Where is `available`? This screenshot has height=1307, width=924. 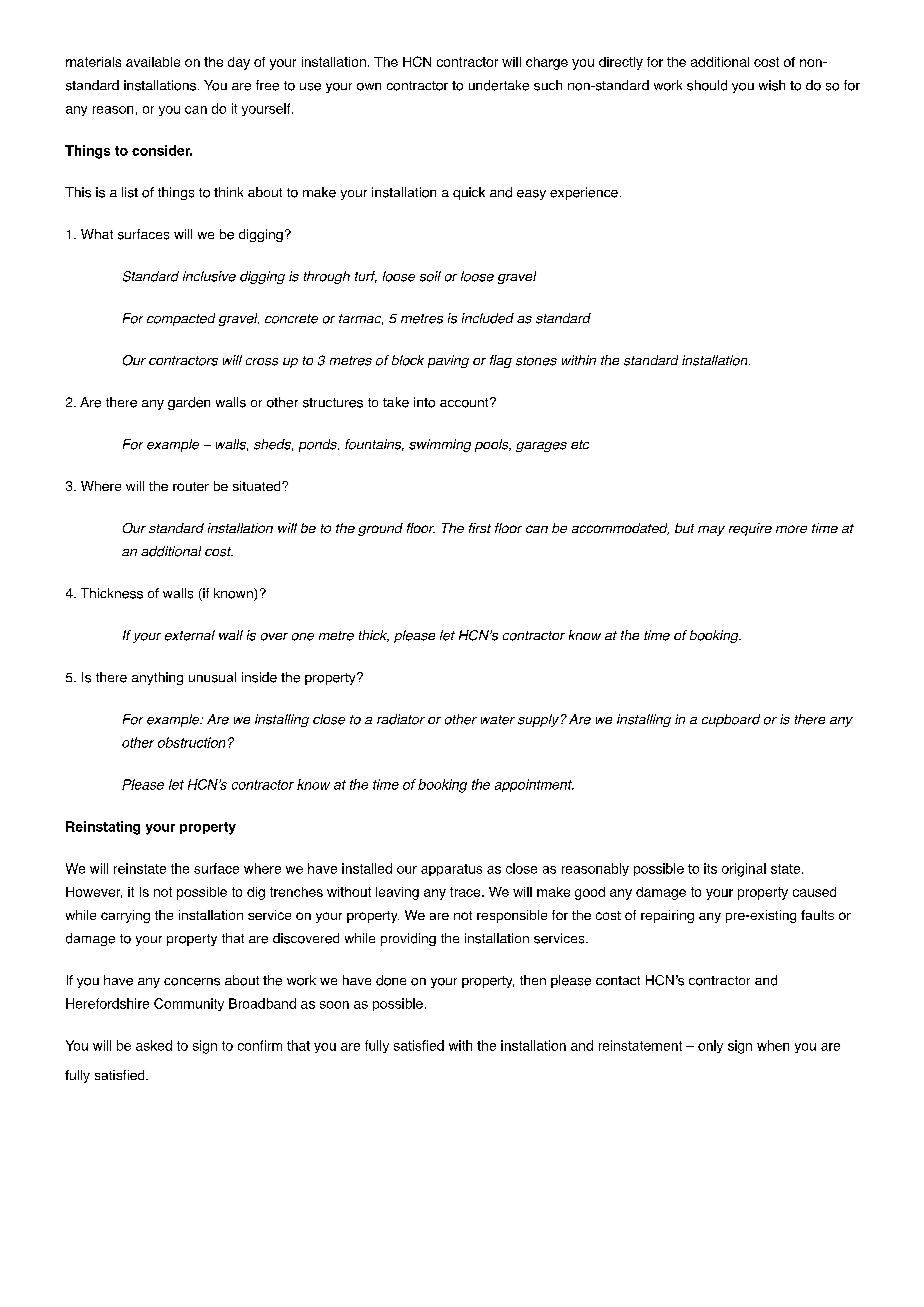 available is located at coordinates (153, 62).
